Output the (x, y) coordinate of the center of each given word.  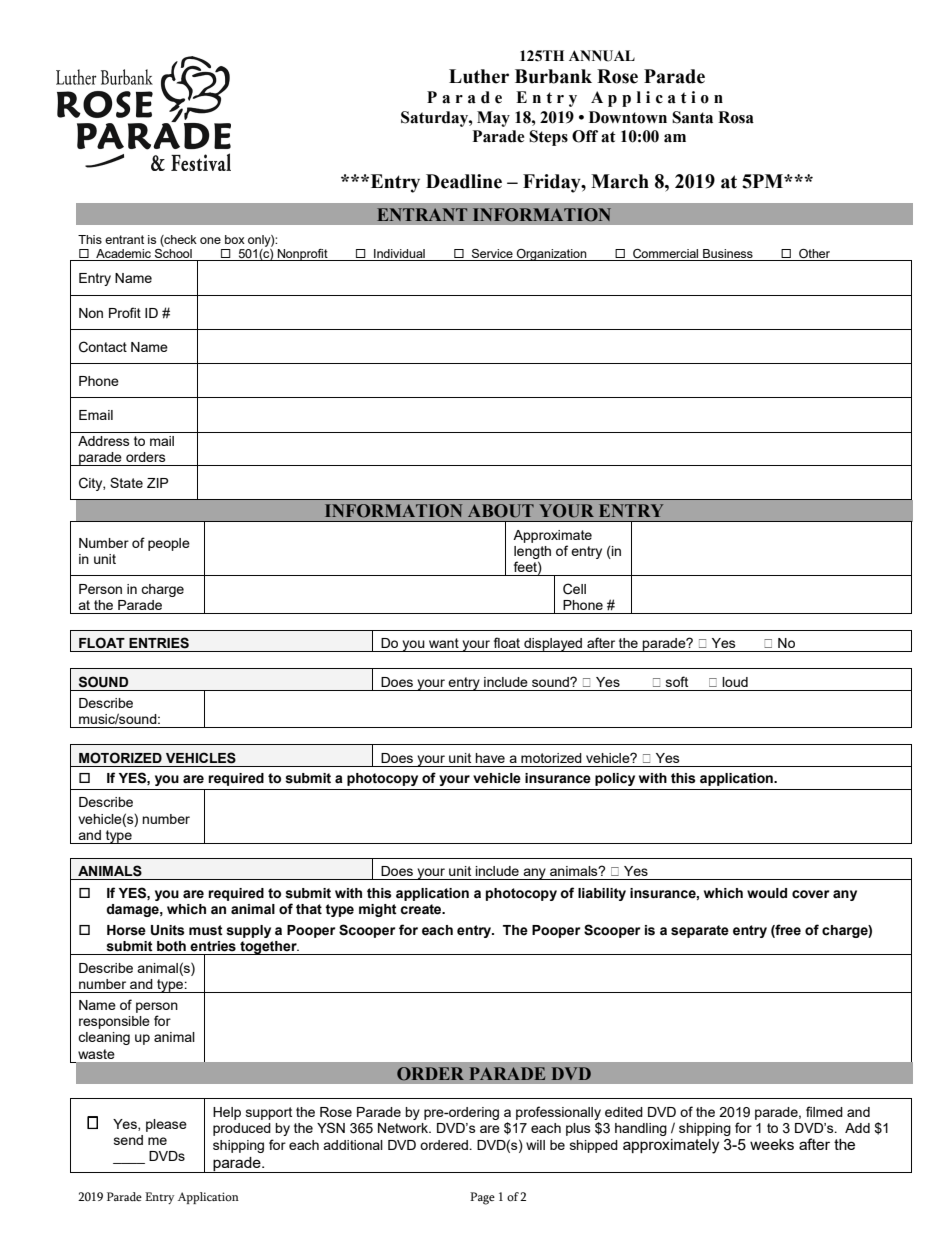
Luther (479, 76)
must (206, 930)
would (767, 893)
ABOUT (501, 511)
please (166, 1125)
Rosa (736, 117)
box (235, 239)
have (490, 758)
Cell (574, 589)
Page (482, 1198)
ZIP (157, 483)
